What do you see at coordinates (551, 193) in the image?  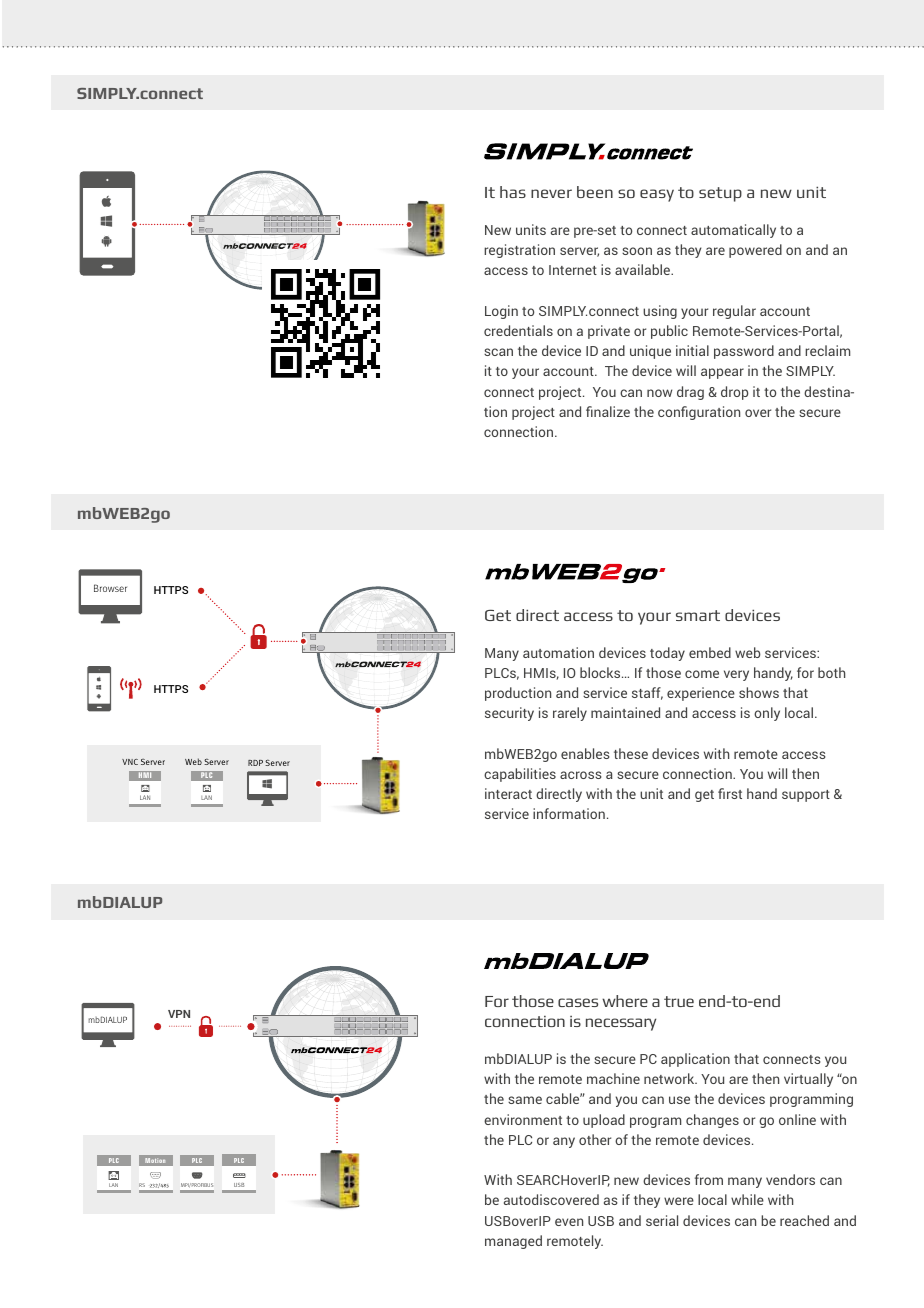 I see `never` at bounding box center [551, 193].
